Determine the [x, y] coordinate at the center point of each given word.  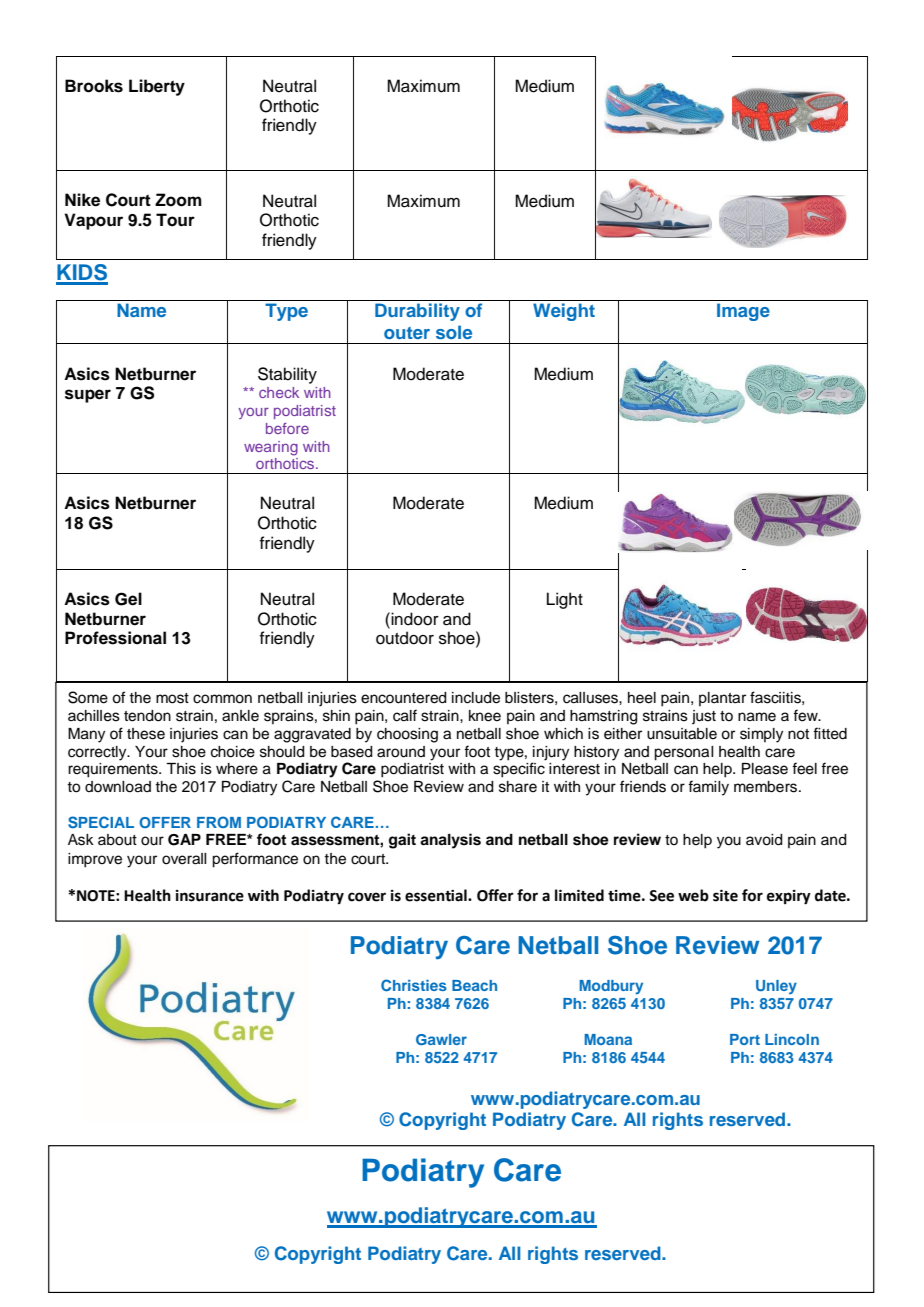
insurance [210, 896]
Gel [128, 599]
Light [565, 600]
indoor [415, 619]
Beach [474, 985]
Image [743, 312]
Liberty [157, 87]
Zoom [178, 200]
